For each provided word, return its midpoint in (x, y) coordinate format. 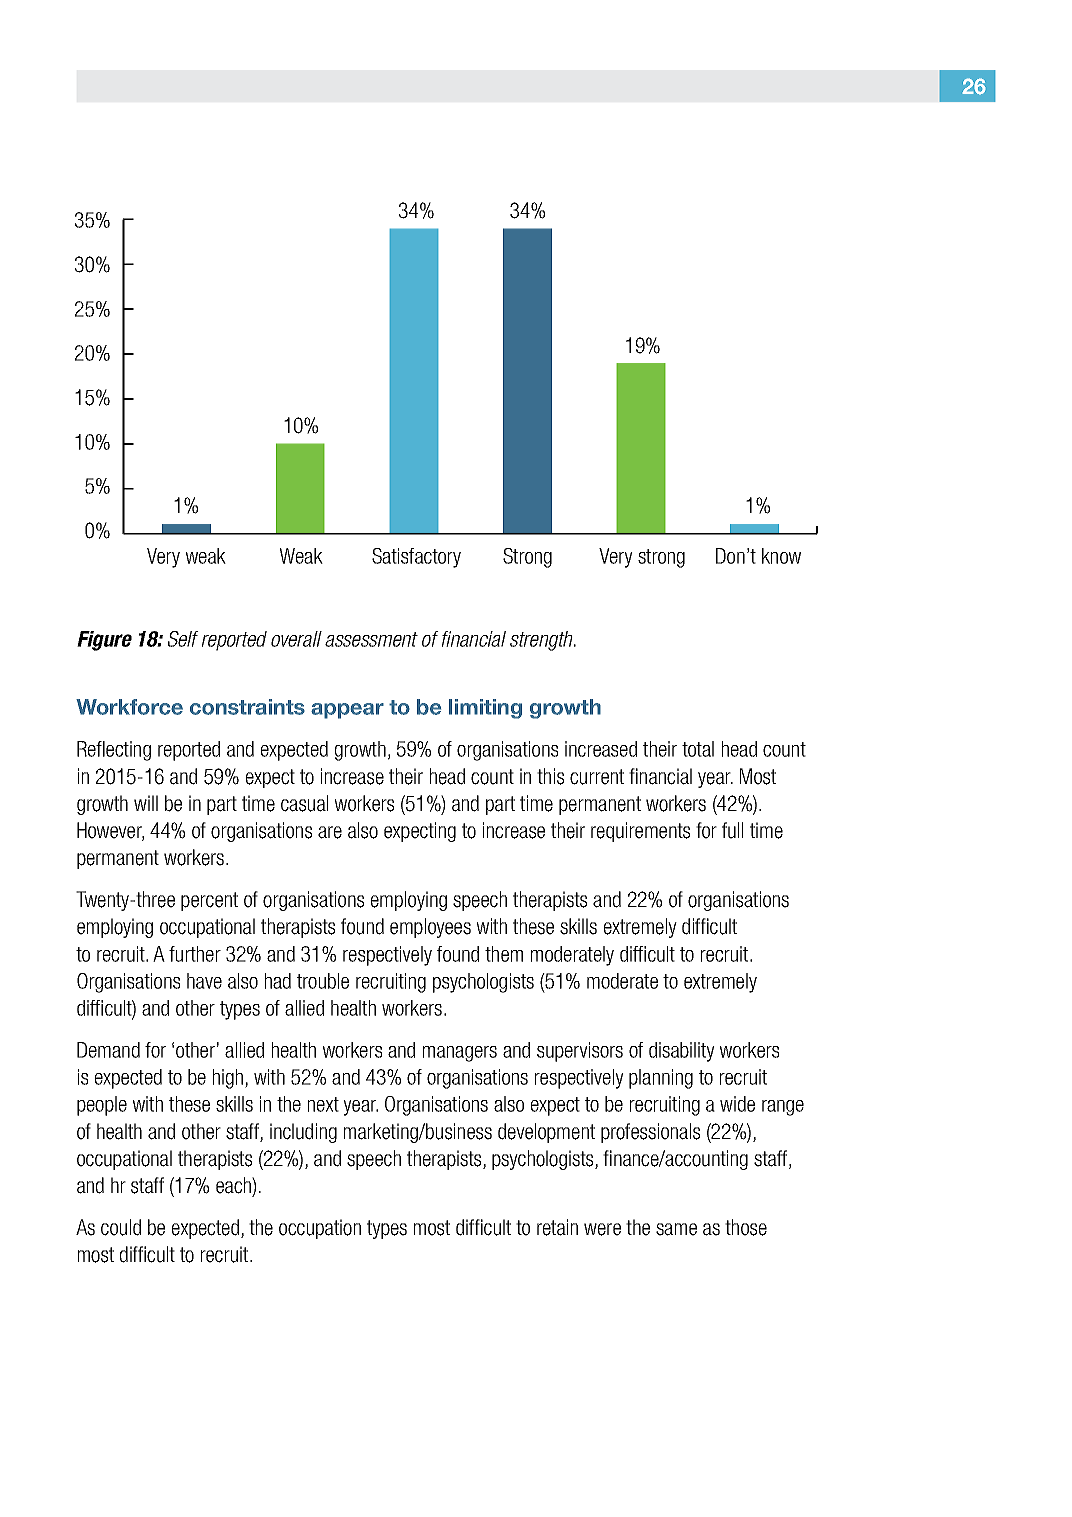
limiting (485, 709)
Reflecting (114, 751)
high (229, 1079)
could (121, 1227)
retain (557, 1227)
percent (209, 901)
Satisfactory (416, 558)
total (698, 749)
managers (460, 1054)
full (732, 830)
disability (682, 1052)
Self (183, 639)
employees (430, 928)
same (676, 1229)
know (781, 556)
